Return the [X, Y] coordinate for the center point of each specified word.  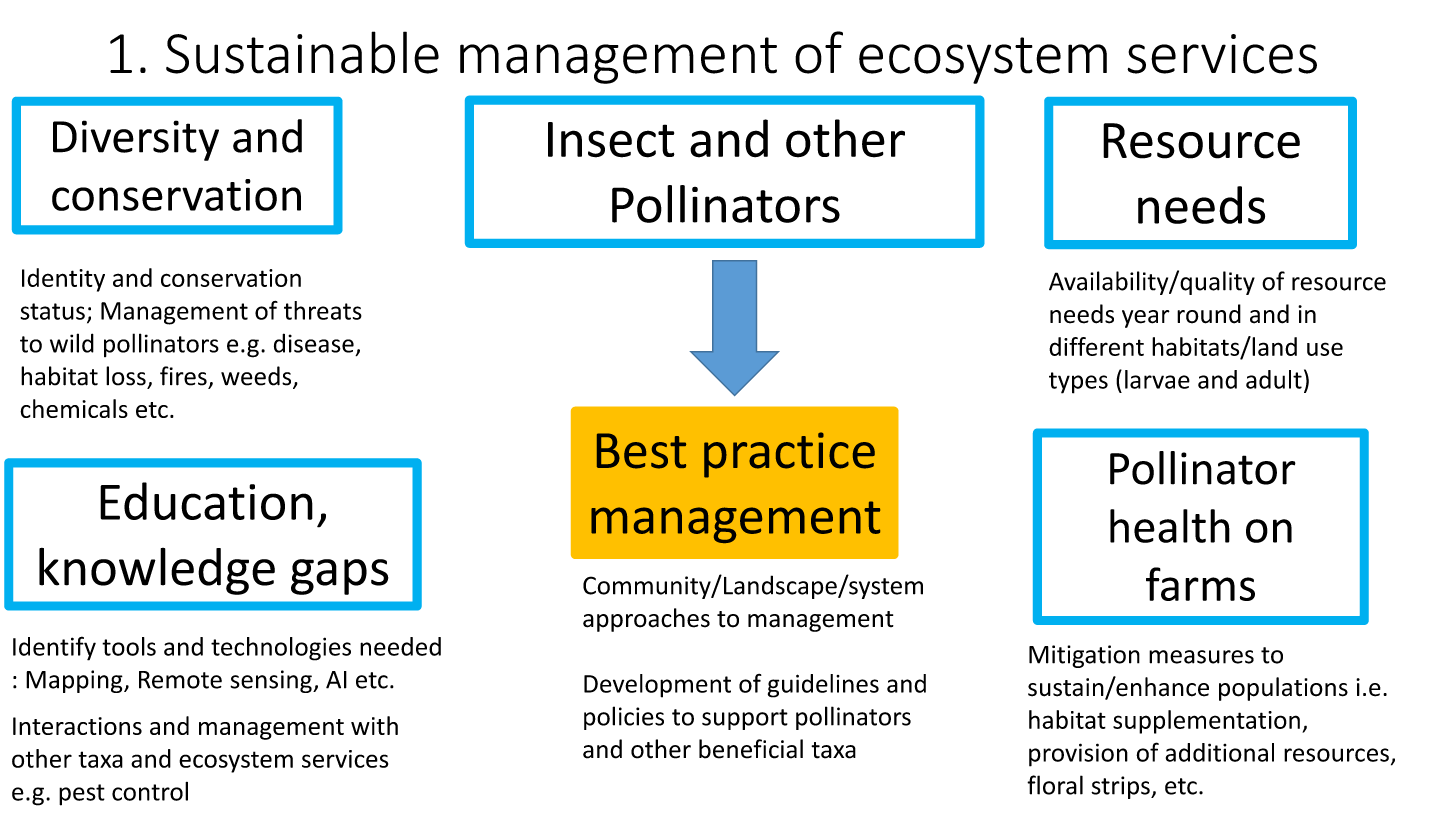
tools [129, 646]
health [1170, 526]
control [150, 791]
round [1209, 314]
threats [323, 310]
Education [206, 501]
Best [641, 451]
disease [314, 343]
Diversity [136, 140]
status [52, 311]
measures [1201, 657]
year [1146, 319]
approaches [646, 620]
